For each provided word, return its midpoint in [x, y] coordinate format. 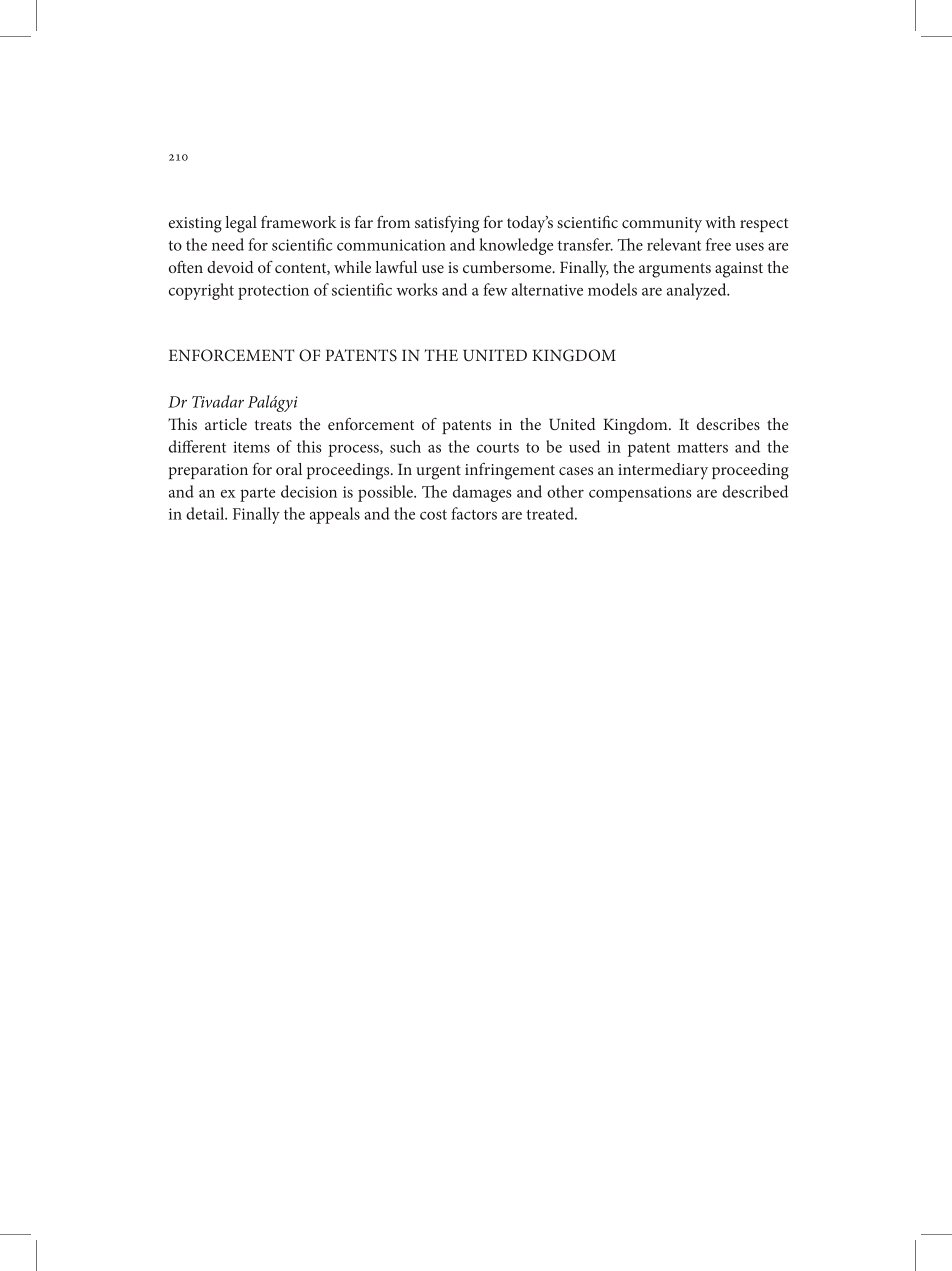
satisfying [447, 224]
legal [241, 224]
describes [728, 424]
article [226, 424]
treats [273, 425]
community [662, 224]
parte [257, 495]
